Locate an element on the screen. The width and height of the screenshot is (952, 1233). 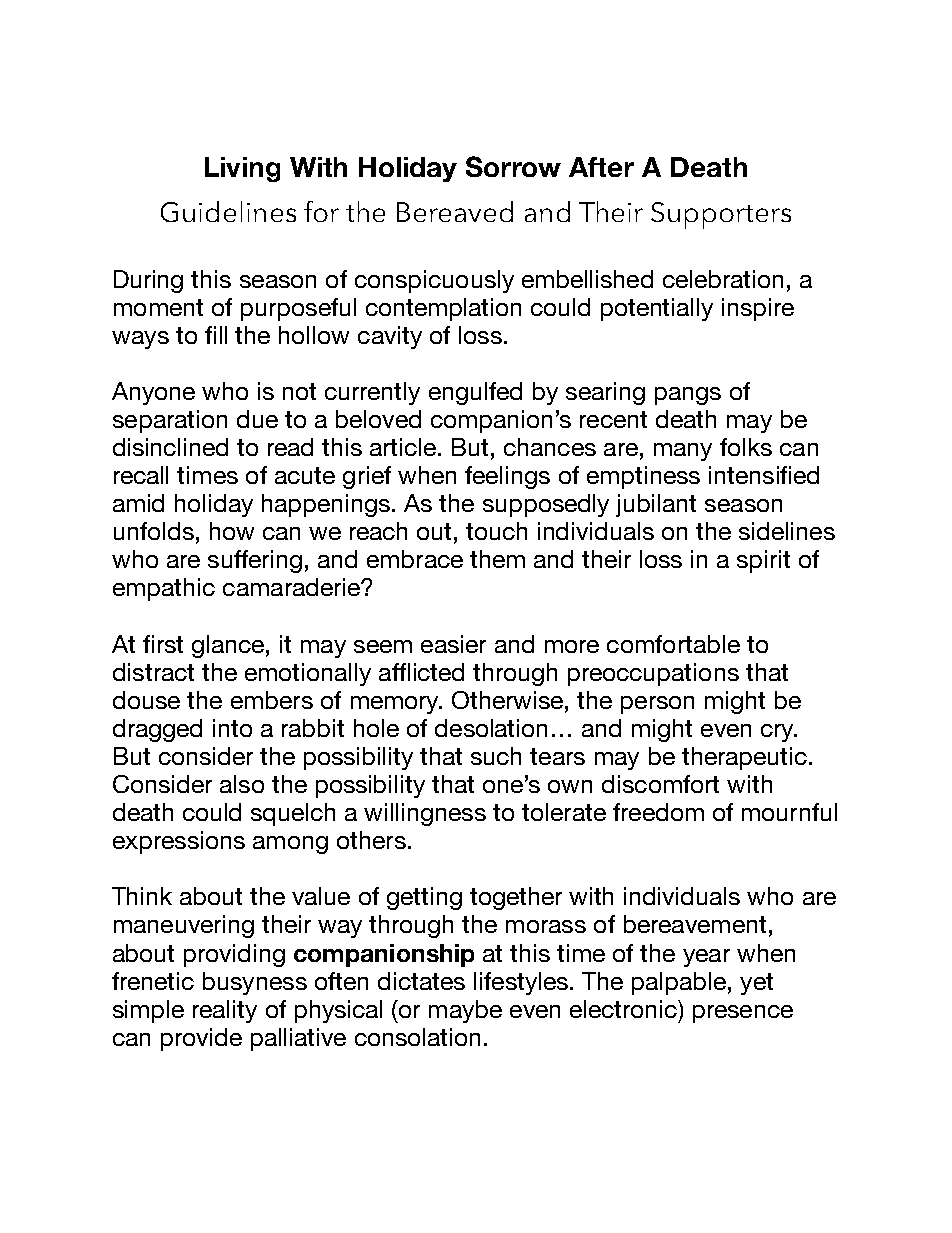
disinclined is located at coordinates (170, 447).
